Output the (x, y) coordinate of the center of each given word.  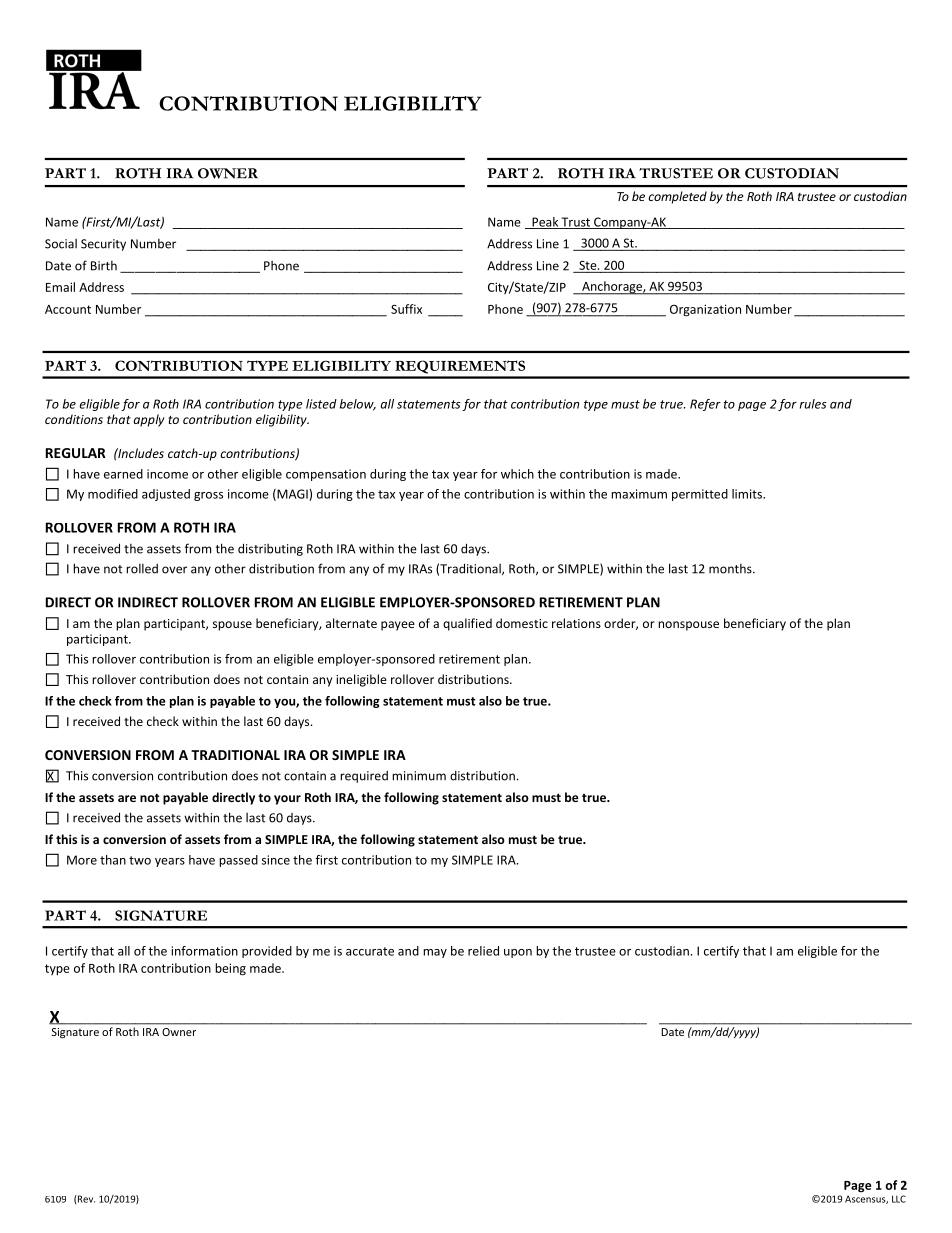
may (435, 953)
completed (677, 197)
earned (123, 474)
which (517, 474)
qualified (467, 624)
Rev (85, 1199)
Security (103, 245)
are (127, 798)
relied (483, 951)
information (204, 951)
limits (748, 494)
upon (518, 953)
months (731, 569)
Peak (545, 223)
